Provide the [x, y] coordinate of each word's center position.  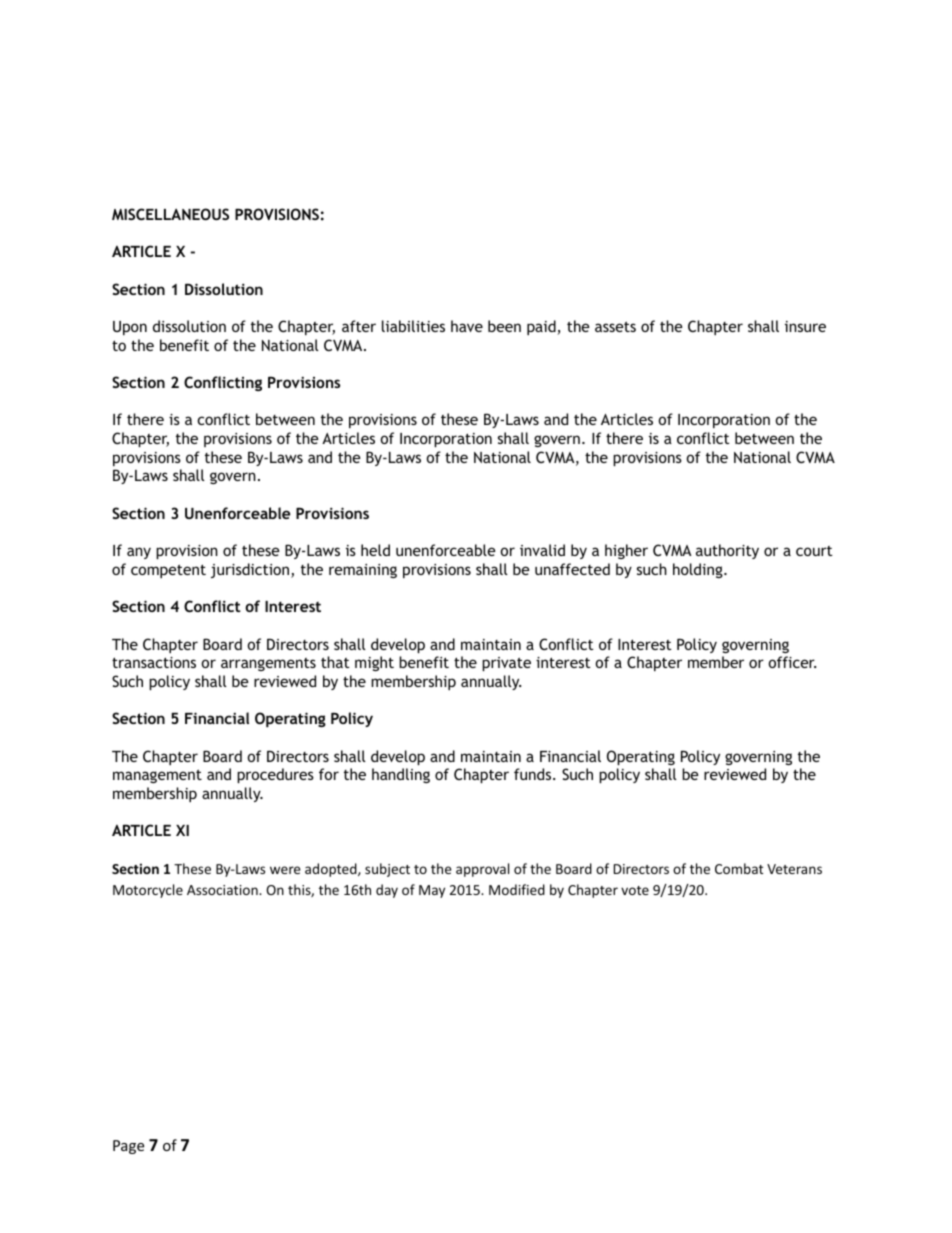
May [432, 891]
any [139, 553]
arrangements [268, 664]
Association [223, 890]
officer [792, 662]
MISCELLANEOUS [170, 214]
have [467, 326]
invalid [542, 550]
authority [727, 551]
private [506, 664]
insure [805, 326]
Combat [739, 868]
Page [128, 1147]
